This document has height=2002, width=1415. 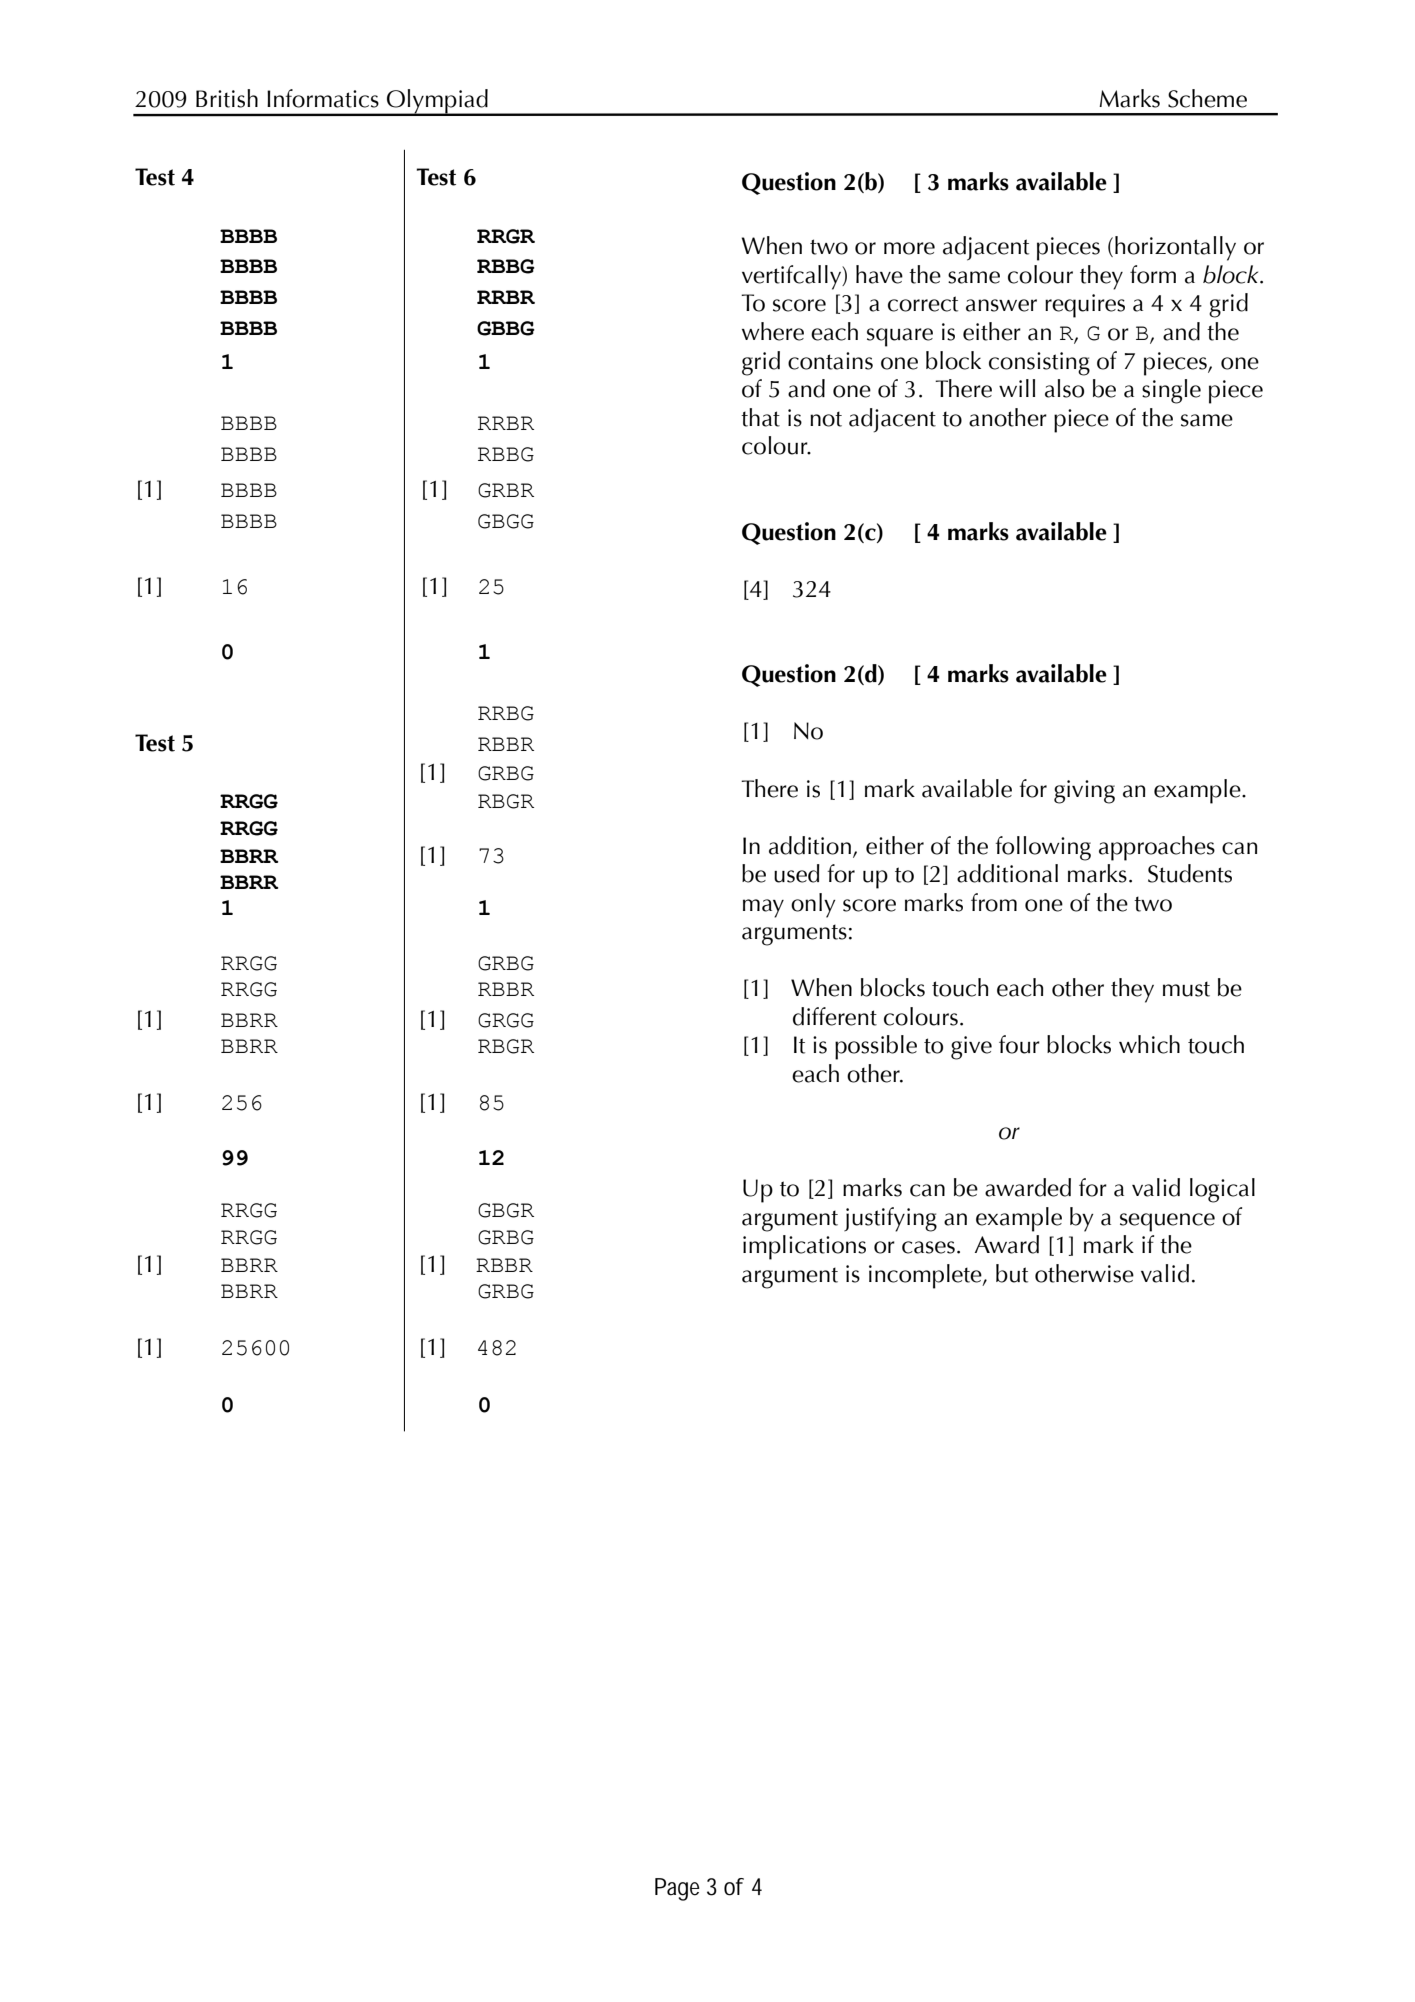 What do you see at coordinates (1149, 1044) in the document?
I see `which` at bounding box center [1149, 1044].
